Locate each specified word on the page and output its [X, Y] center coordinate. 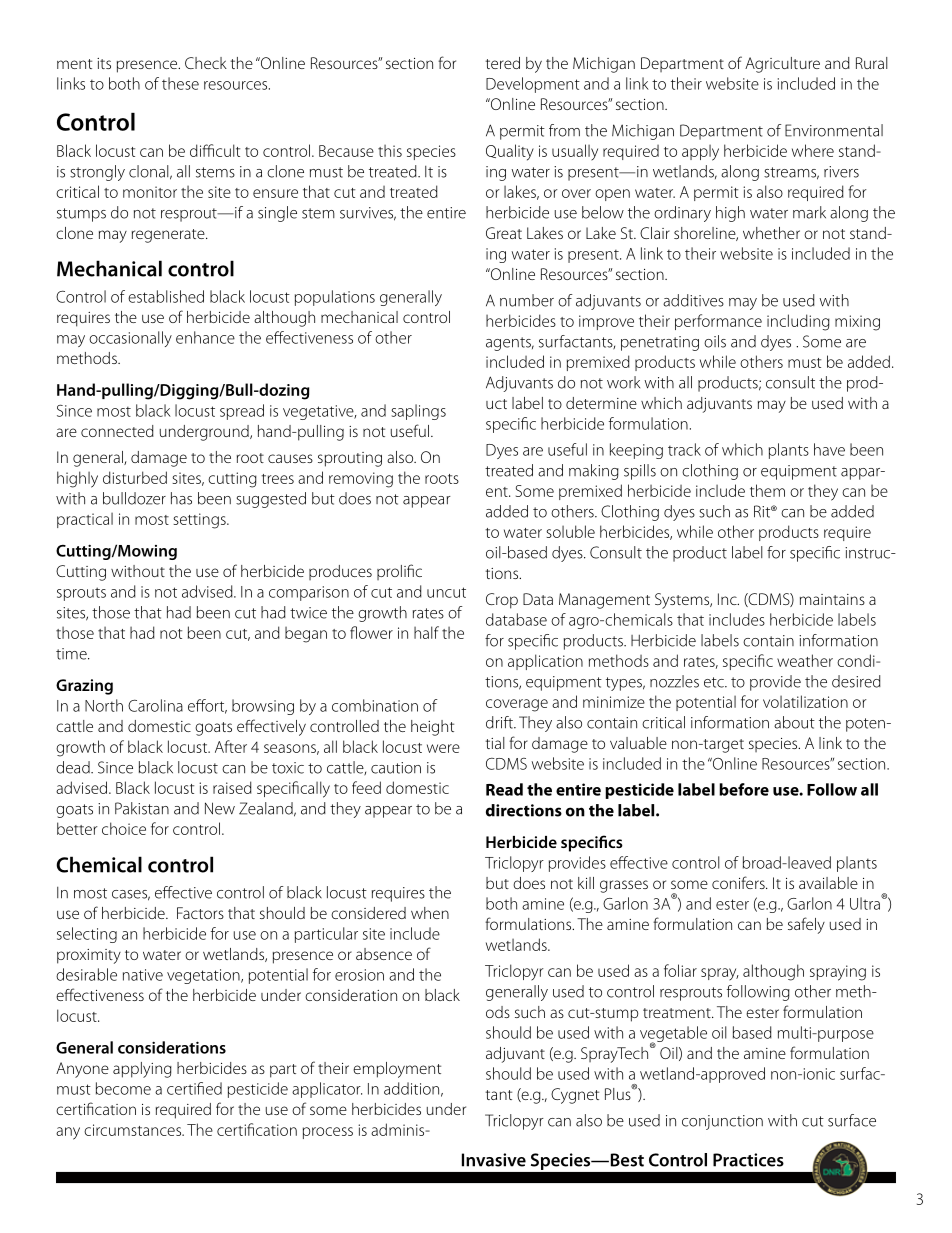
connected [117, 431]
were [443, 748]
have [829, 449]
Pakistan [142, 808]
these [180, 83]
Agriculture [782, 65]
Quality [510, 152]
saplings [418, 412]
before [744, 789]
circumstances [133, 1130]
